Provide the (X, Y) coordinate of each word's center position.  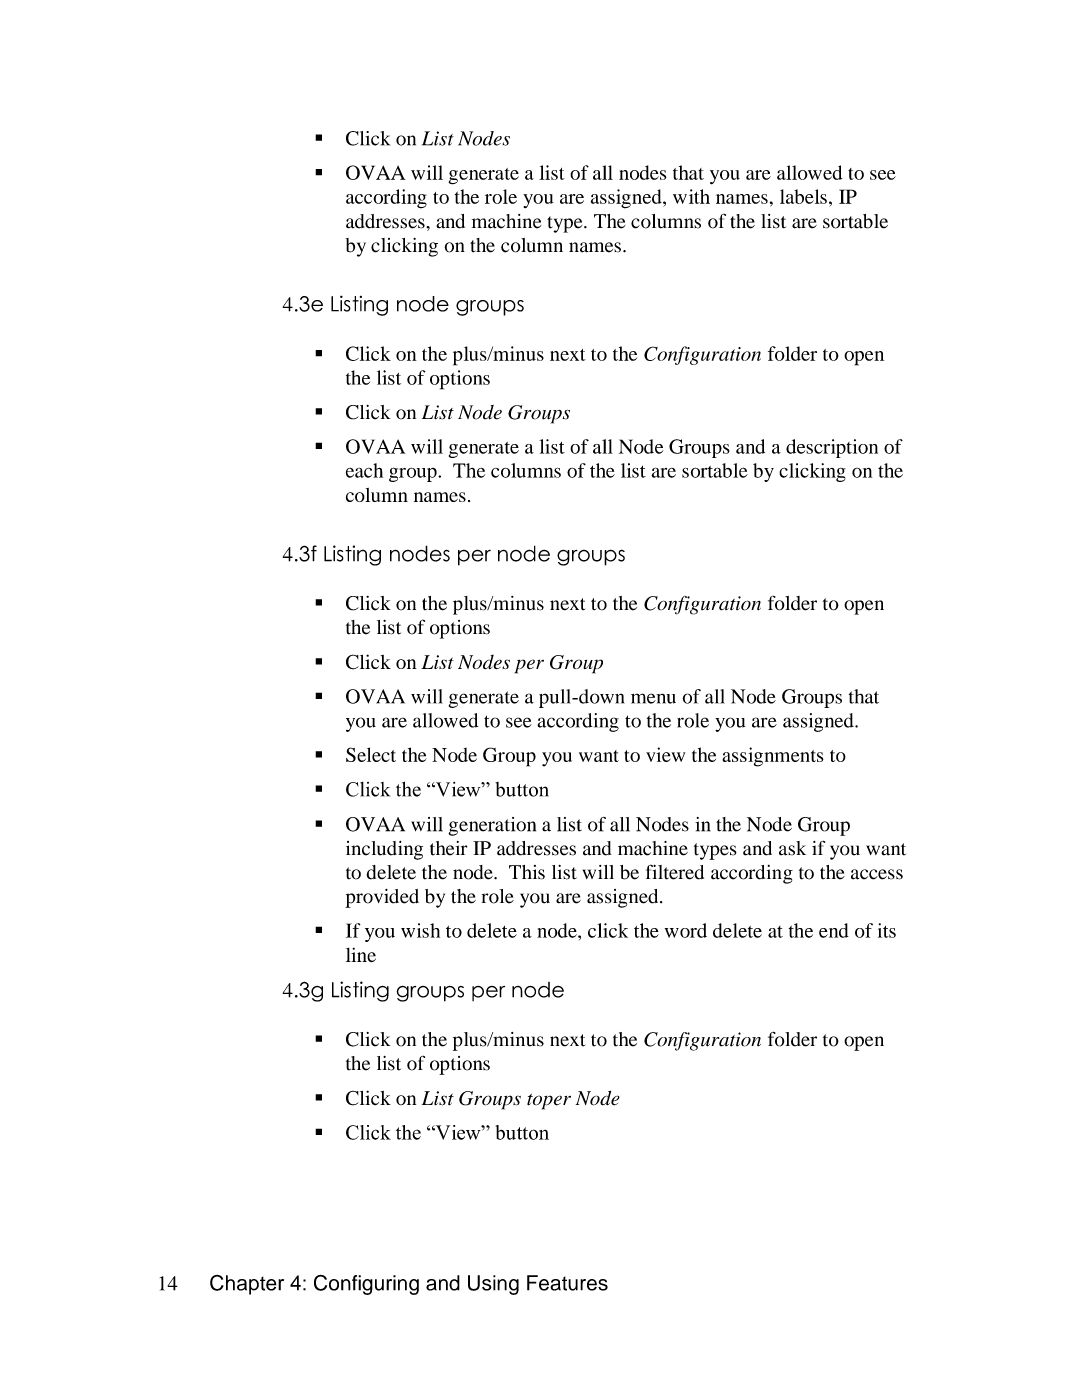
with (691, 196)
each (364, 470)
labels (803, 196)
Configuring (366, 1285)
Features (567, 1283)
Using (493, 1285)
